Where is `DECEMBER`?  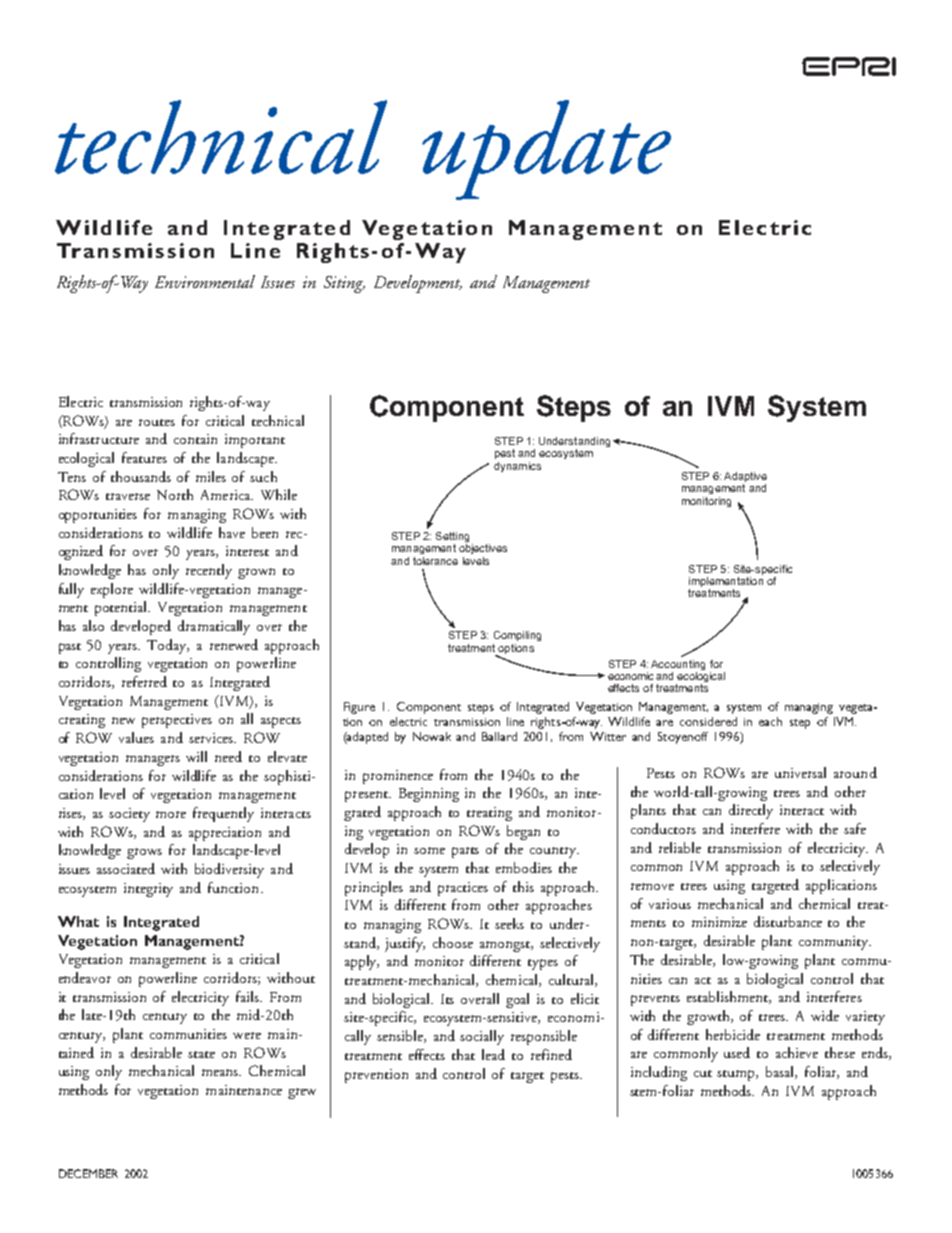 DECEMBER is located at coordinates (88, 1173).
